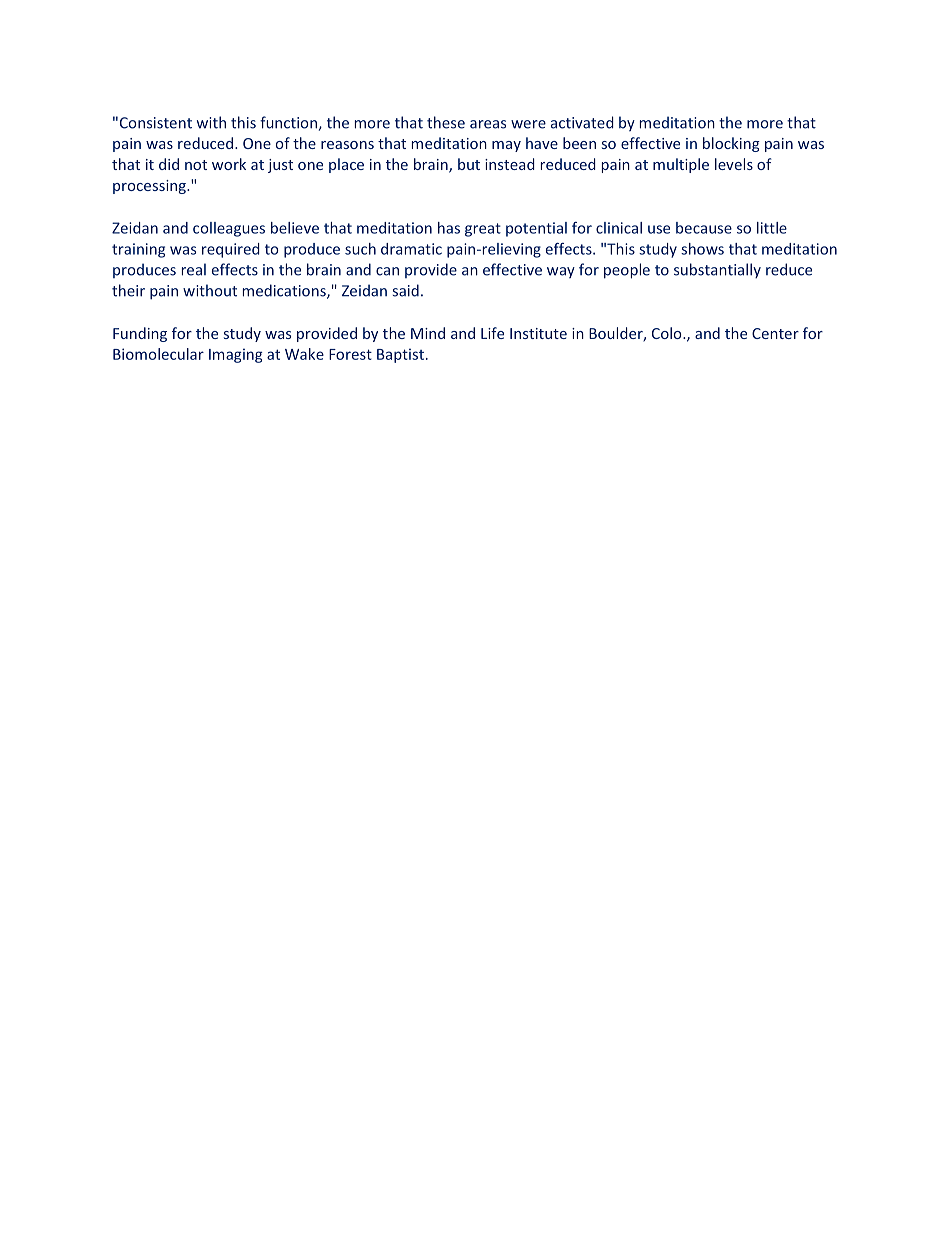 The image size is (952, 1233). Describe the element at coordinates (150, 187) in the screenshot. I see `processing` at that location.
